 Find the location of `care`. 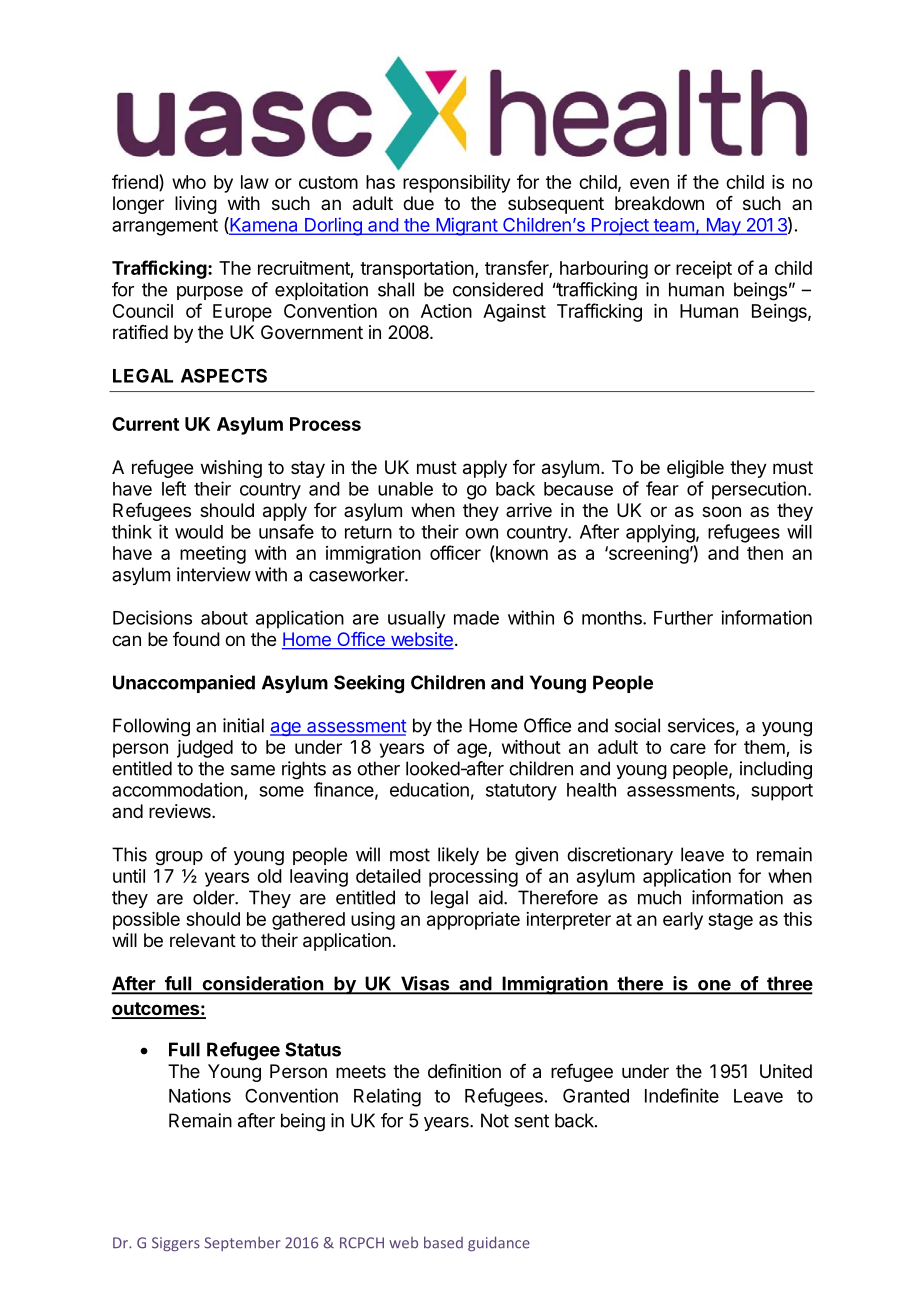

care is located at coordinates (688, 748).
